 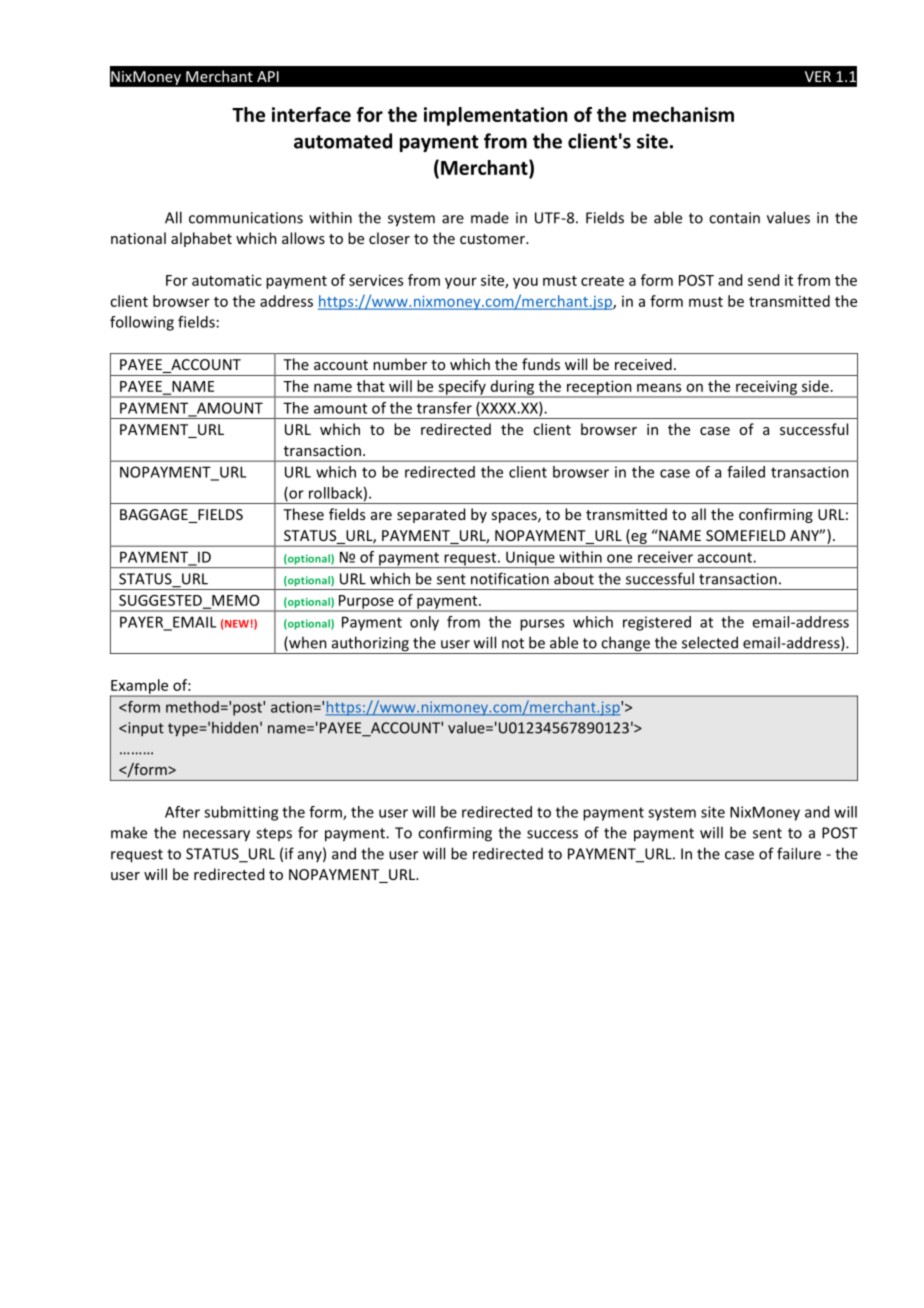 What do you see at coordinates (746, 472) in the screenshot?
I see `failed` at bounding box center [746, 472].
